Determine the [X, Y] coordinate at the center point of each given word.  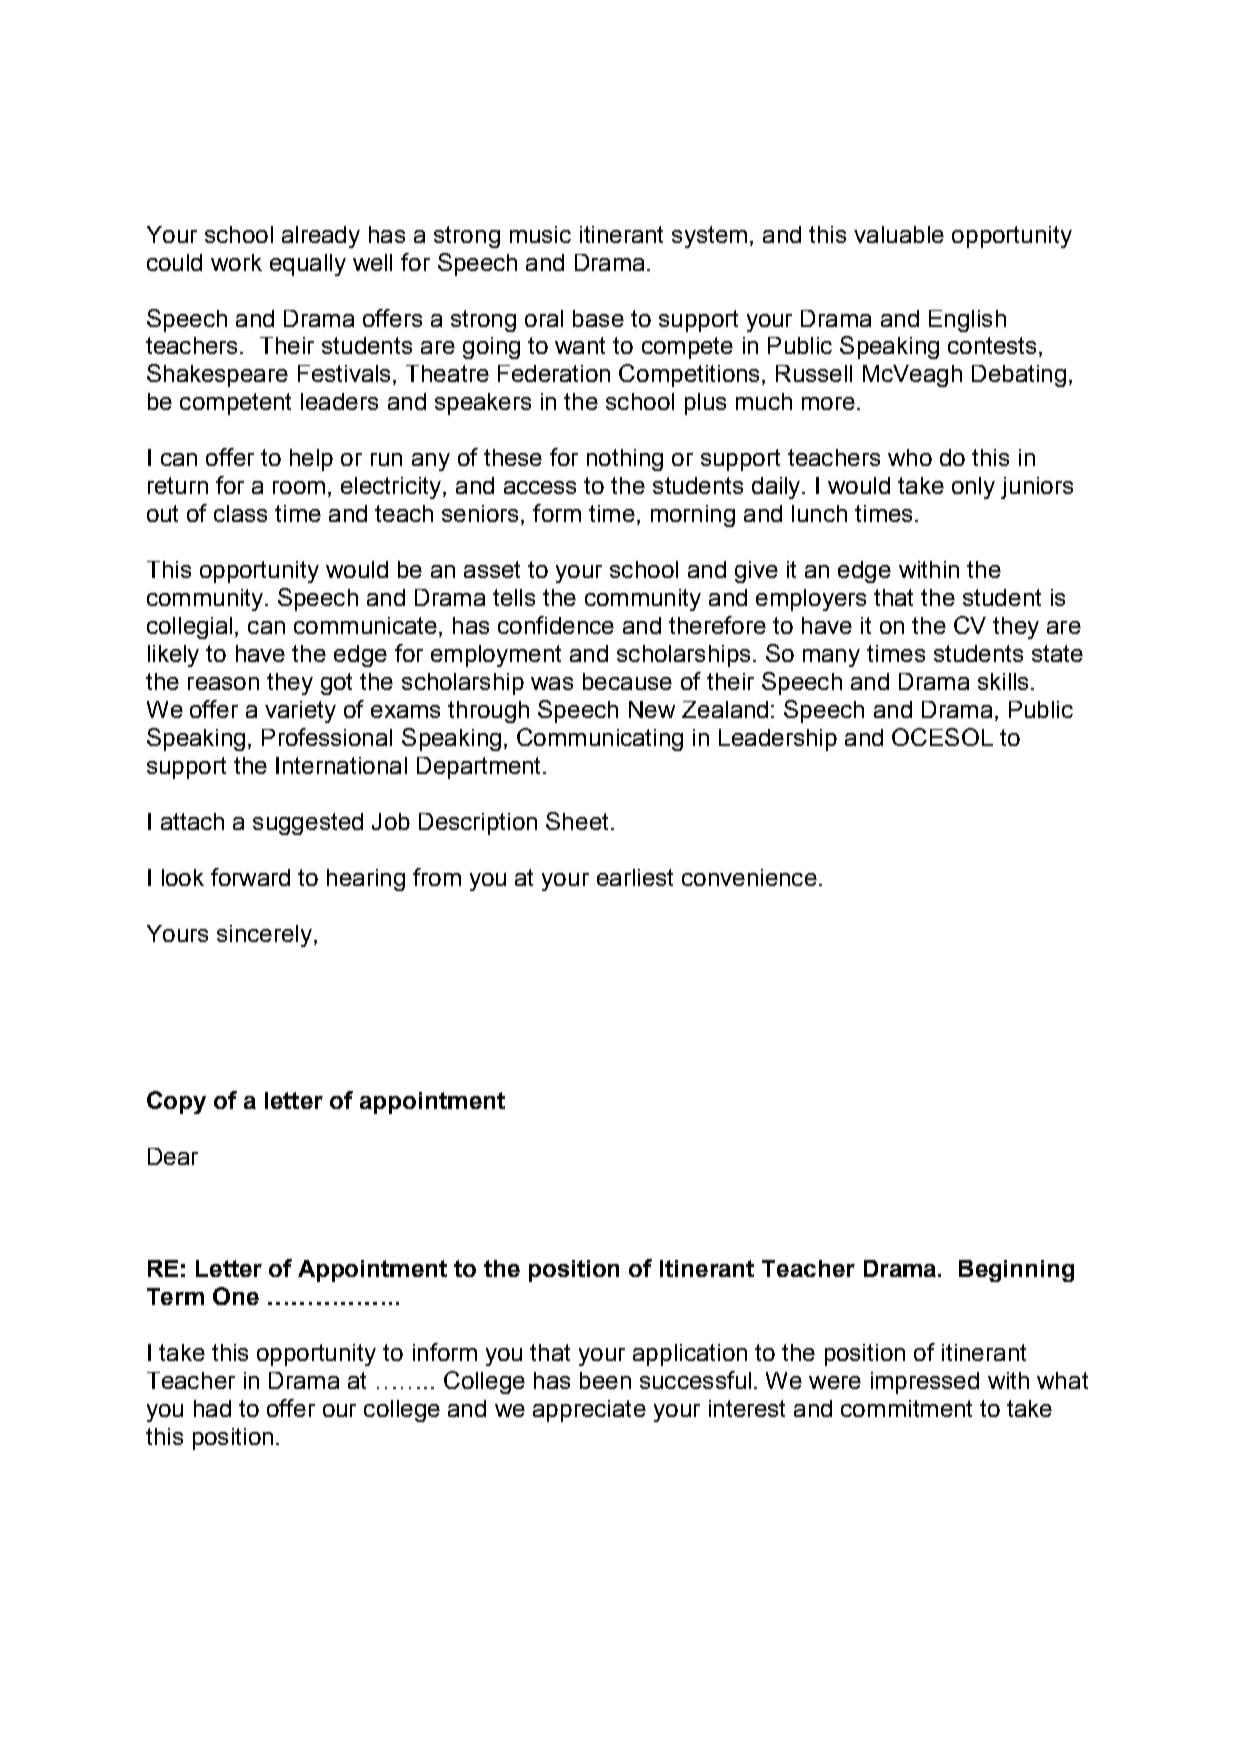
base [598, 318]
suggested [308, 824]
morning [693, 516]
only [973, 488]
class [240, 513]
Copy [176, 1102]
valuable [899, 234]
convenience [749, 877]
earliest [635, 877]
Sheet [577, 821]
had [212, 1408]
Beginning [1016, 1271]
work [236, 262]
